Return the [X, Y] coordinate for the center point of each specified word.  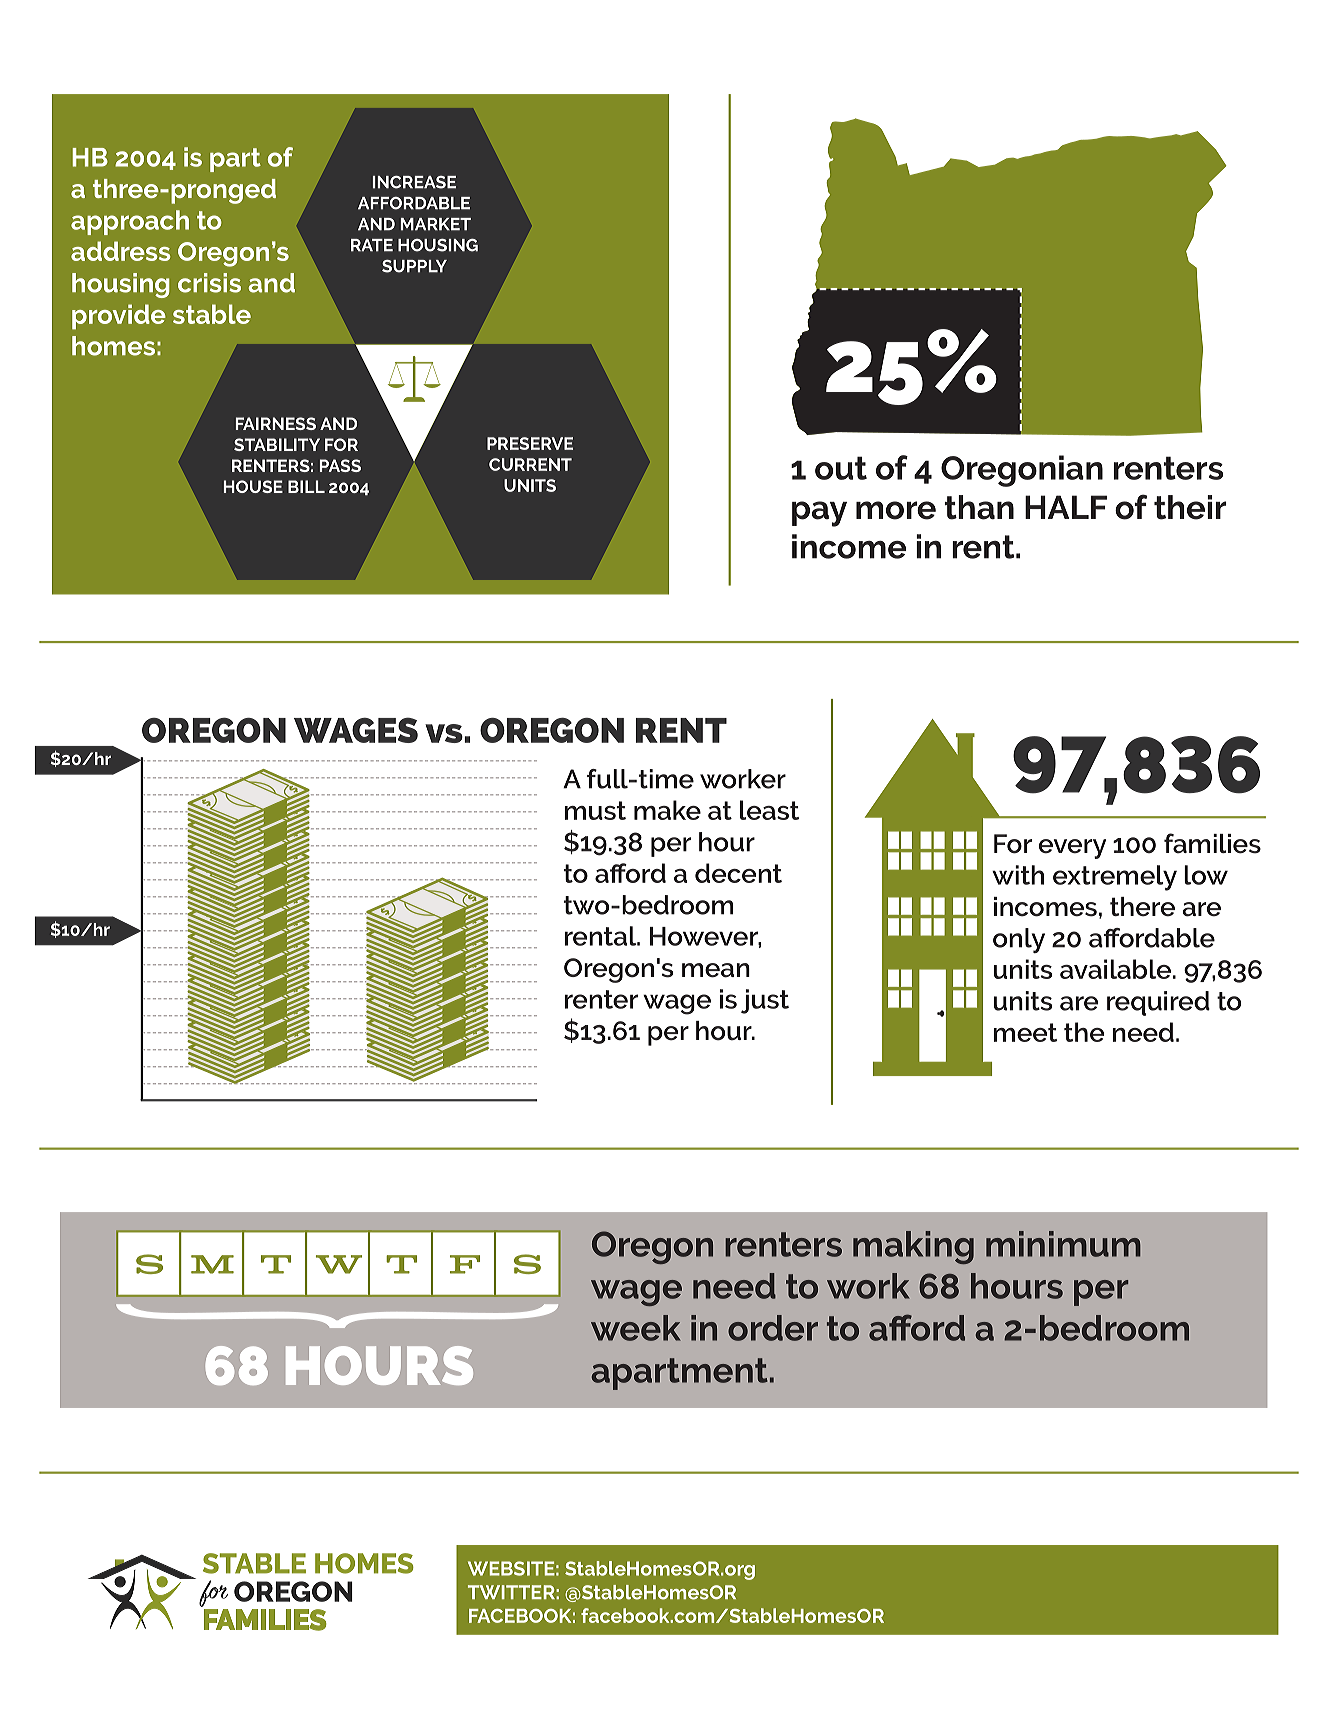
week [636, 1328]
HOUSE [253, 486]
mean [716, 970]
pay [819, 514]
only [1019, 940]
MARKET [436, 224]
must [595, 810]
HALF [1066, 507]
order [773, 1328]
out [841, 468]
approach [130, 222]
